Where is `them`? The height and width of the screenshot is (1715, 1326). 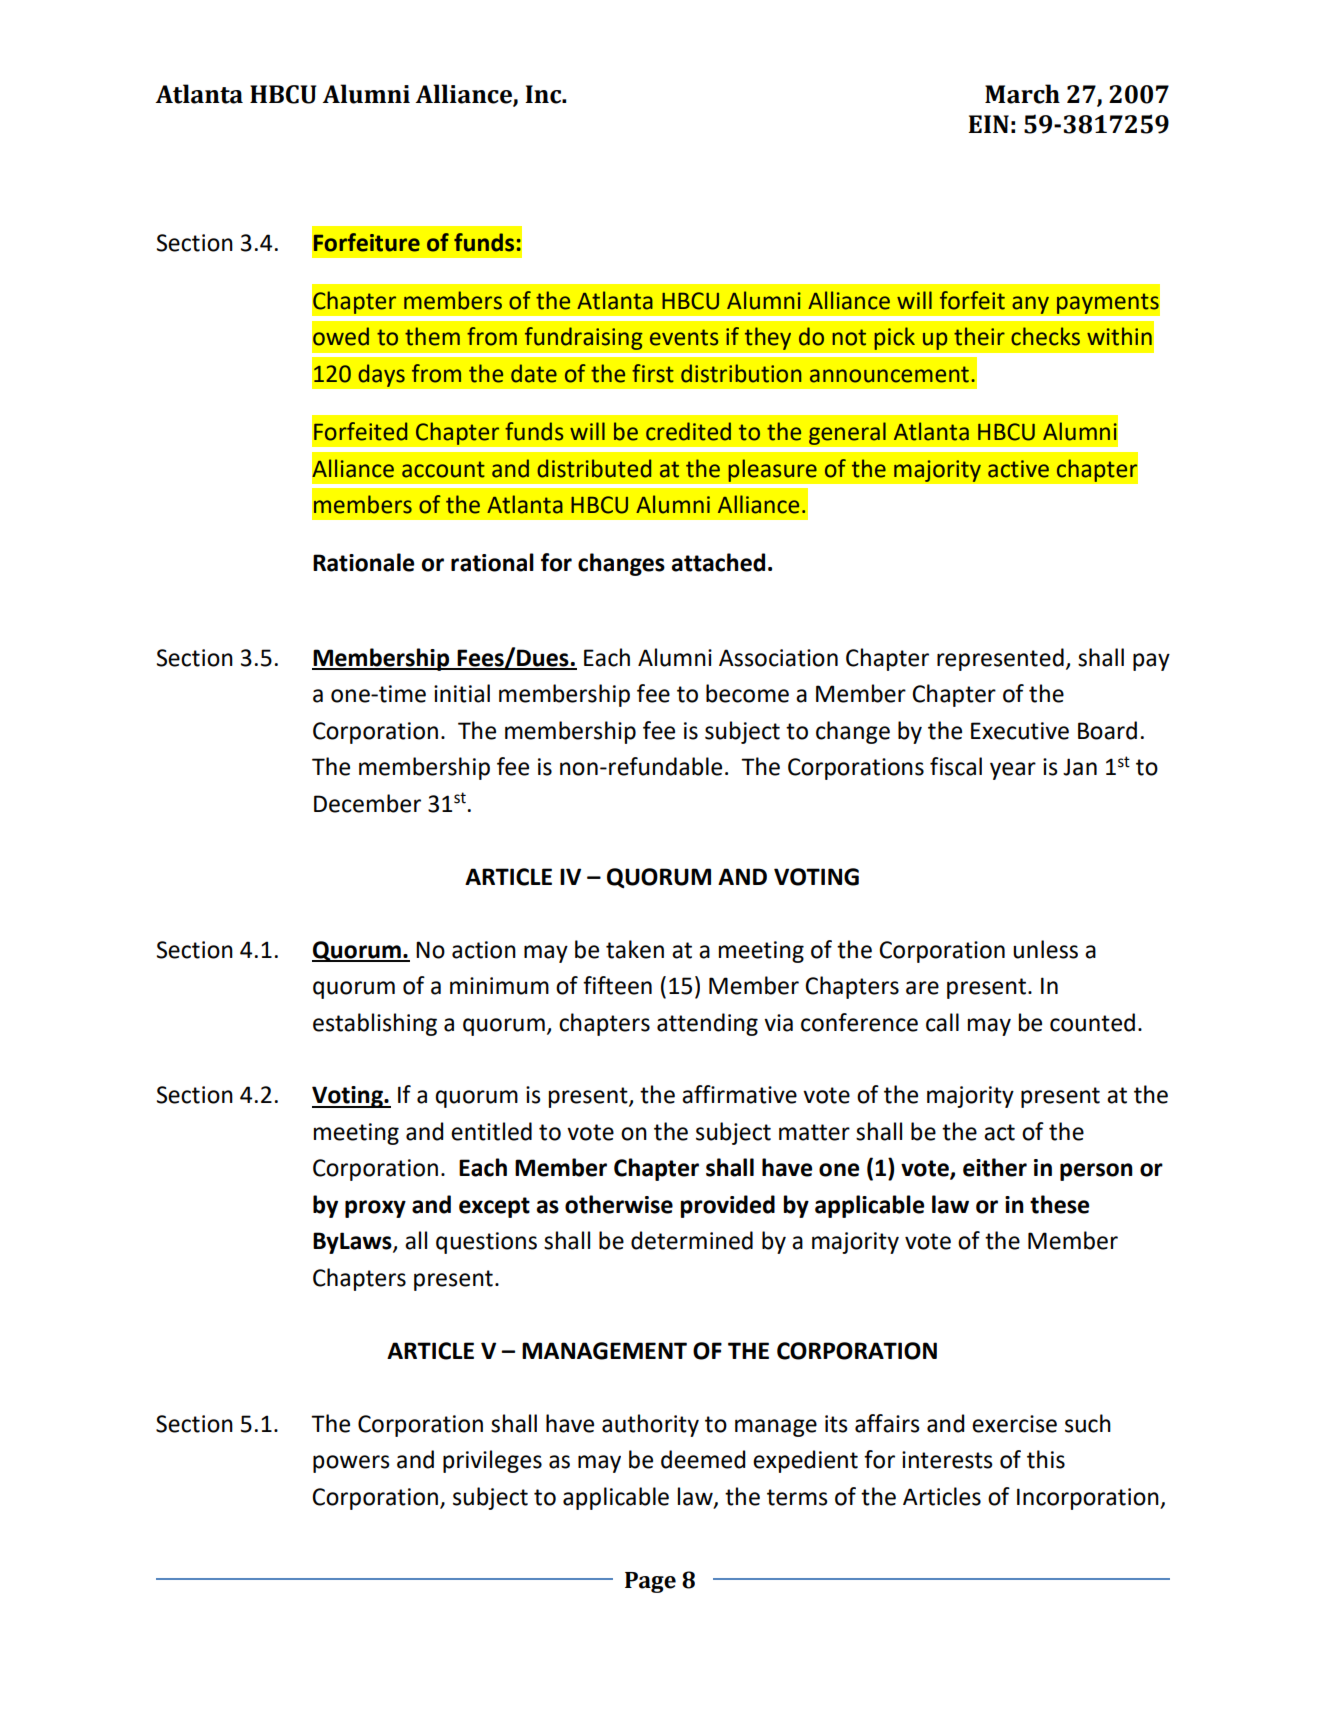
them is located at coordinates (432, 336).
